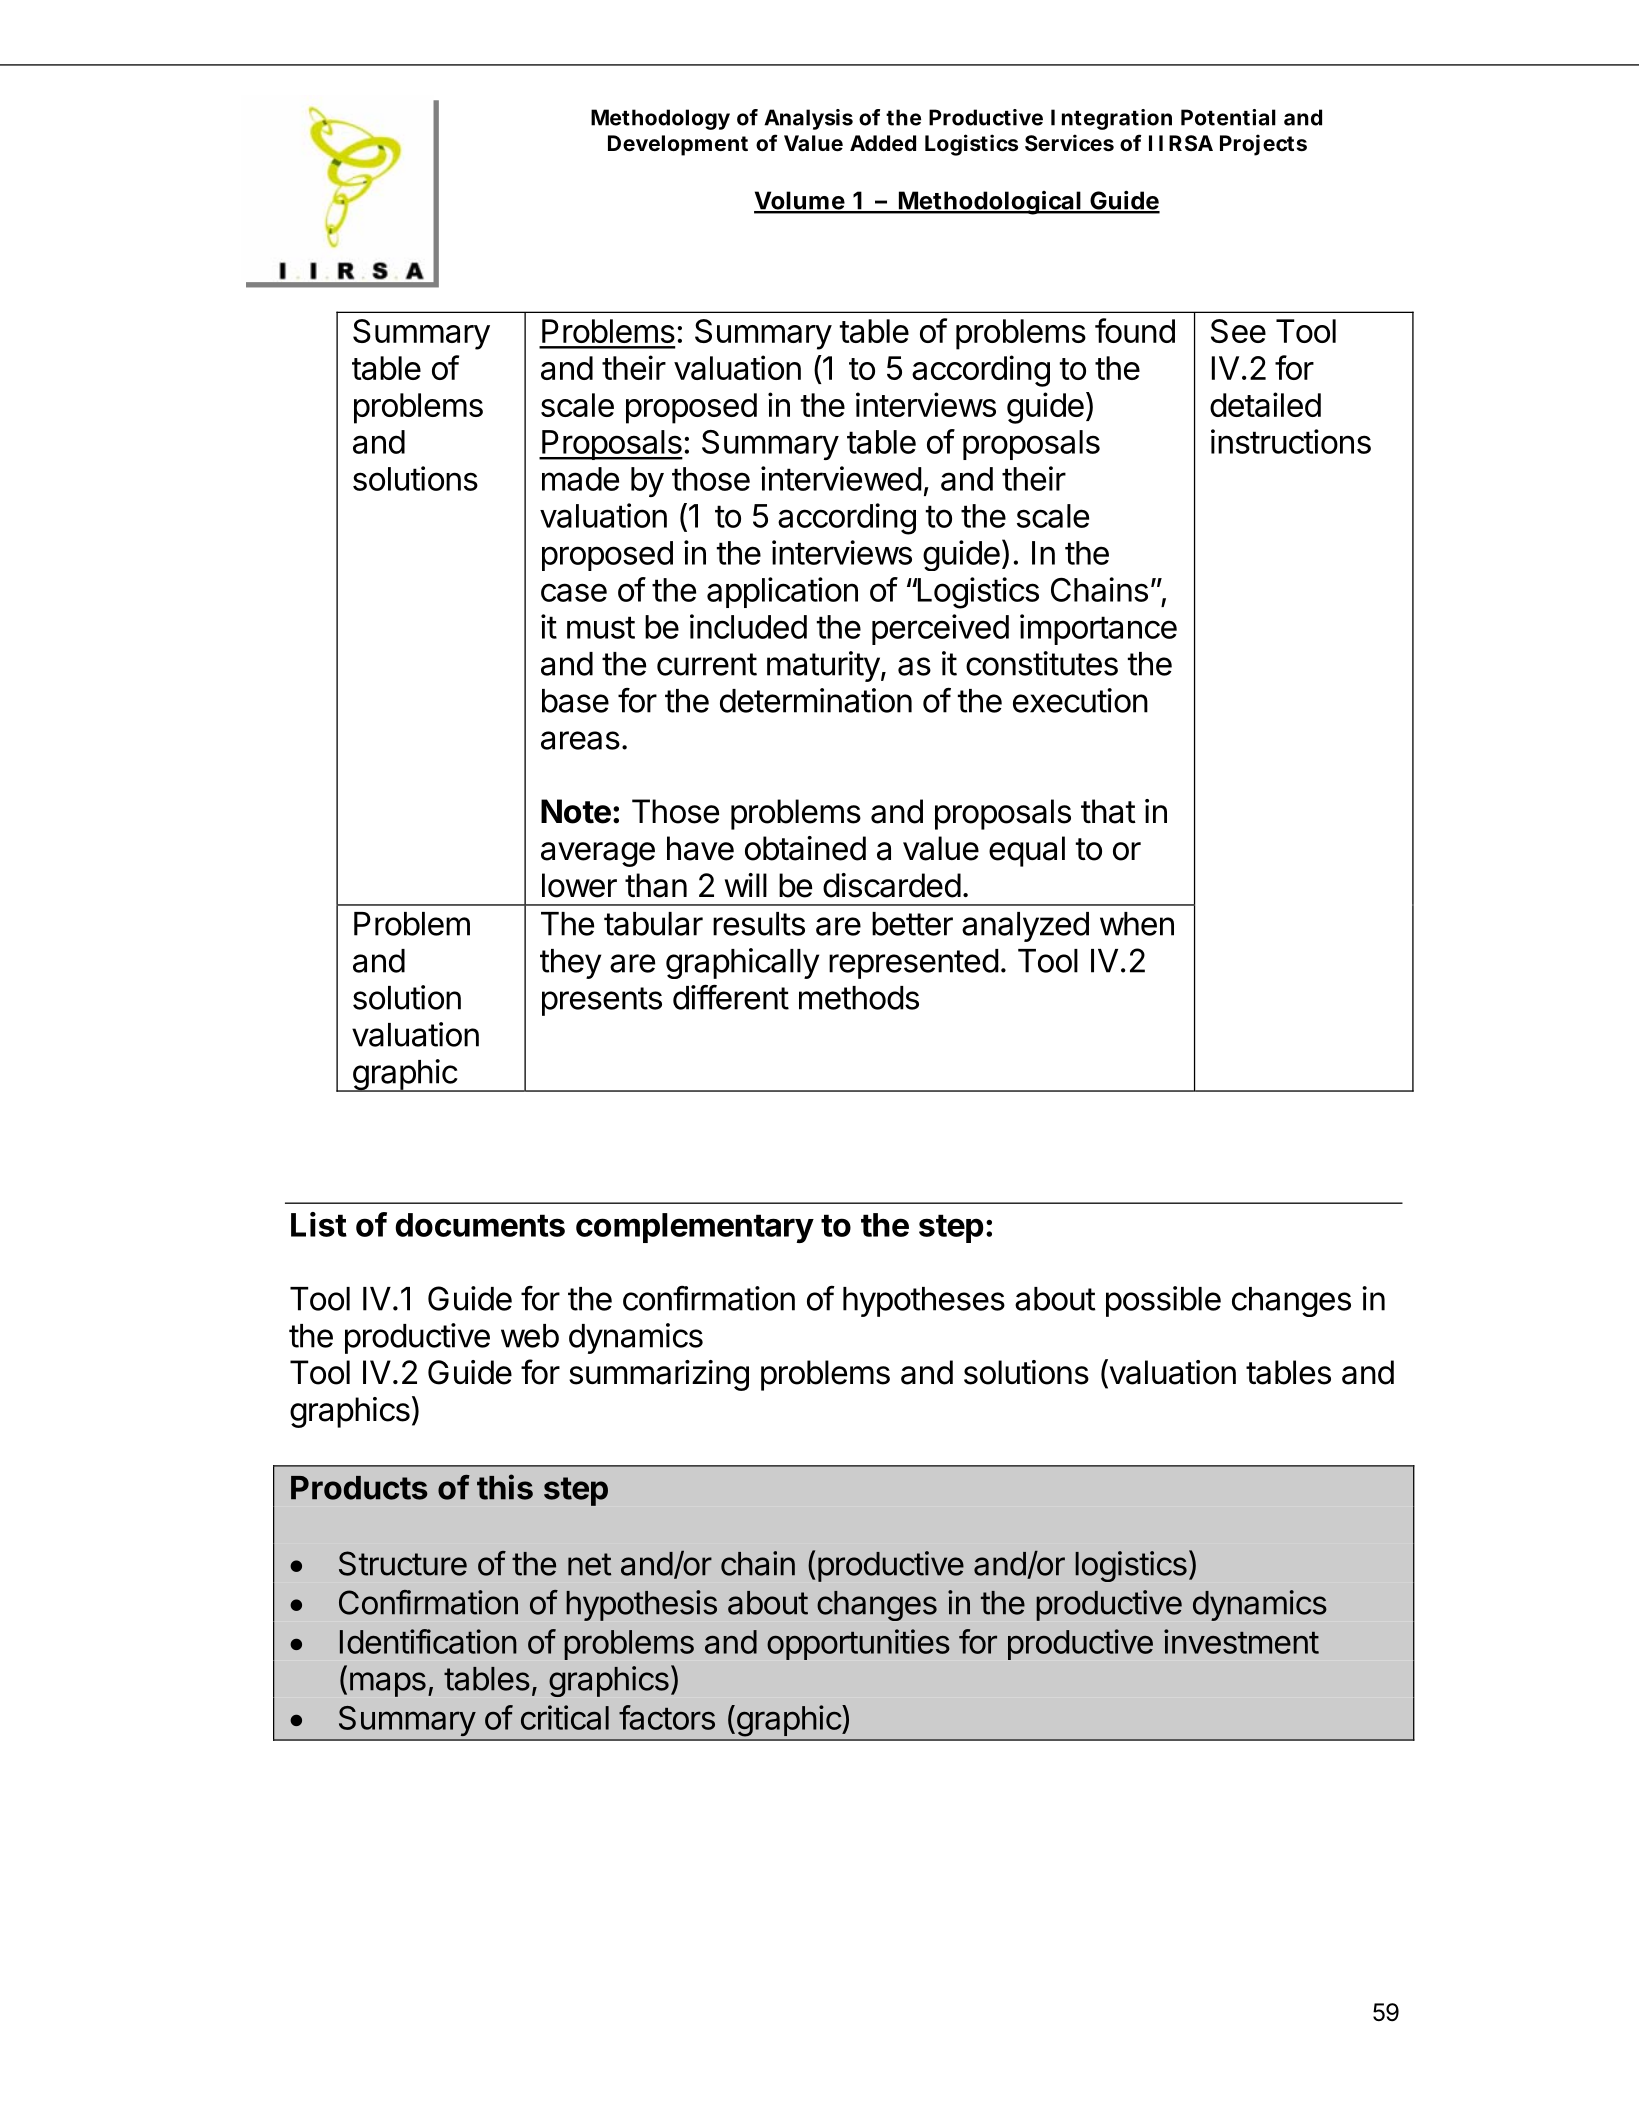  What do you see at coordinates (428, 1641) in the image?
I see `Identification` at bounding box center [428, 1641].
